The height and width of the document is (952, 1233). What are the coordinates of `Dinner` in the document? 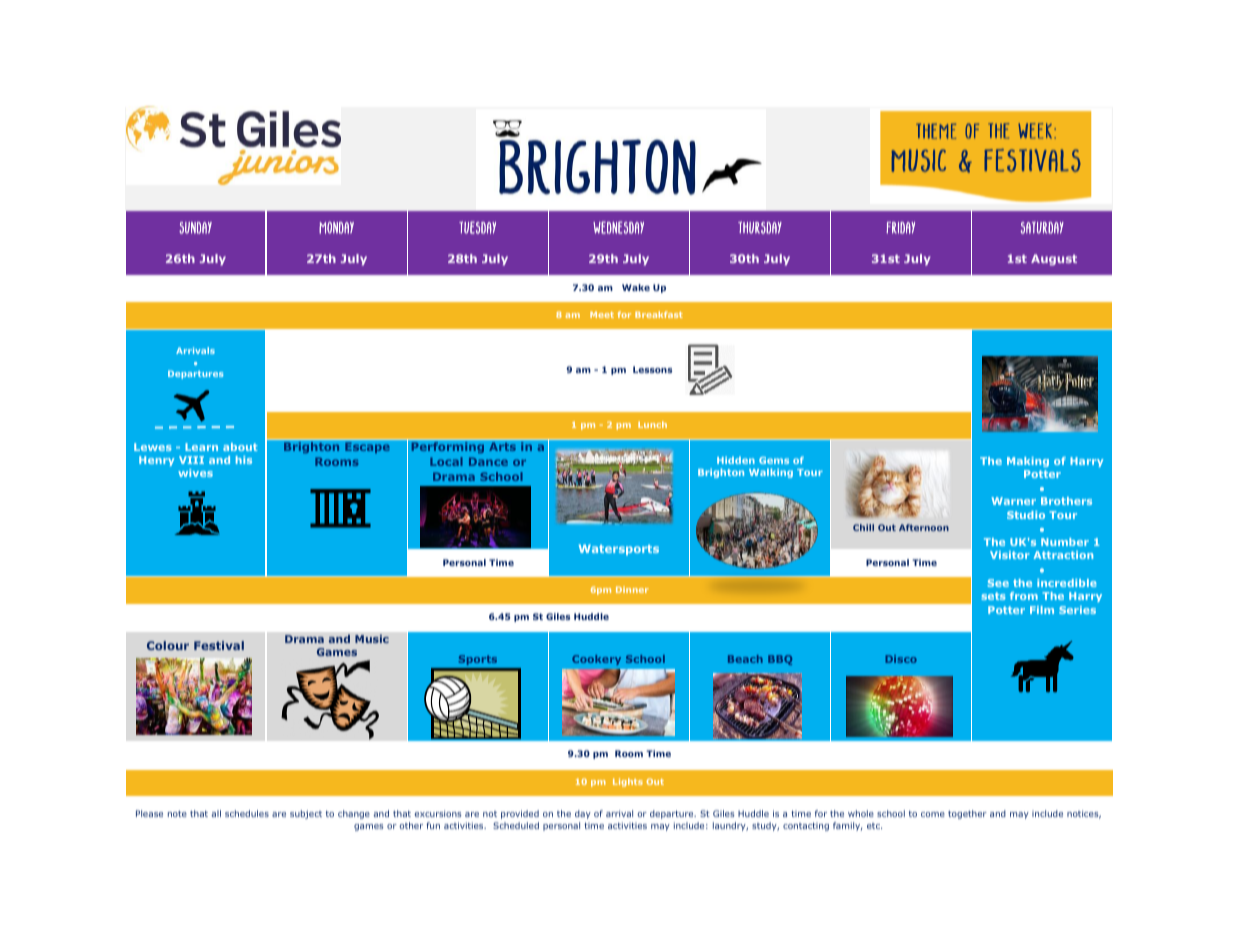 It's located at (632, 589).
